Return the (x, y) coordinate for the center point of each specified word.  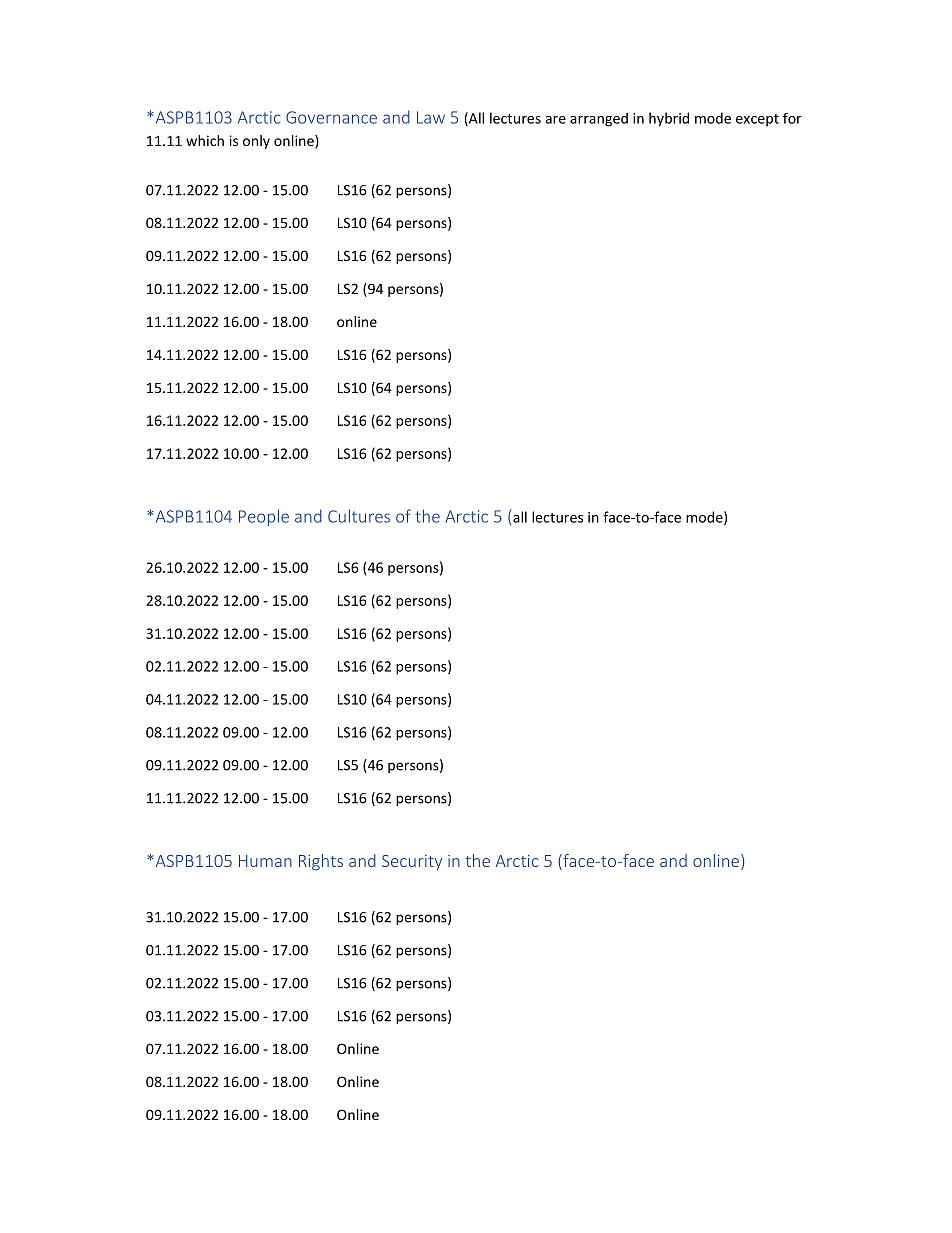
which (205, 140)
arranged (599, 120)
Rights (321, 862)
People (264, 517)
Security (412, 863)
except (757, 120)
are (555, 120)
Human (265, 861)
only (256, 142)
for (792, 118)
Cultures (359, 516)
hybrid (669, 119)
